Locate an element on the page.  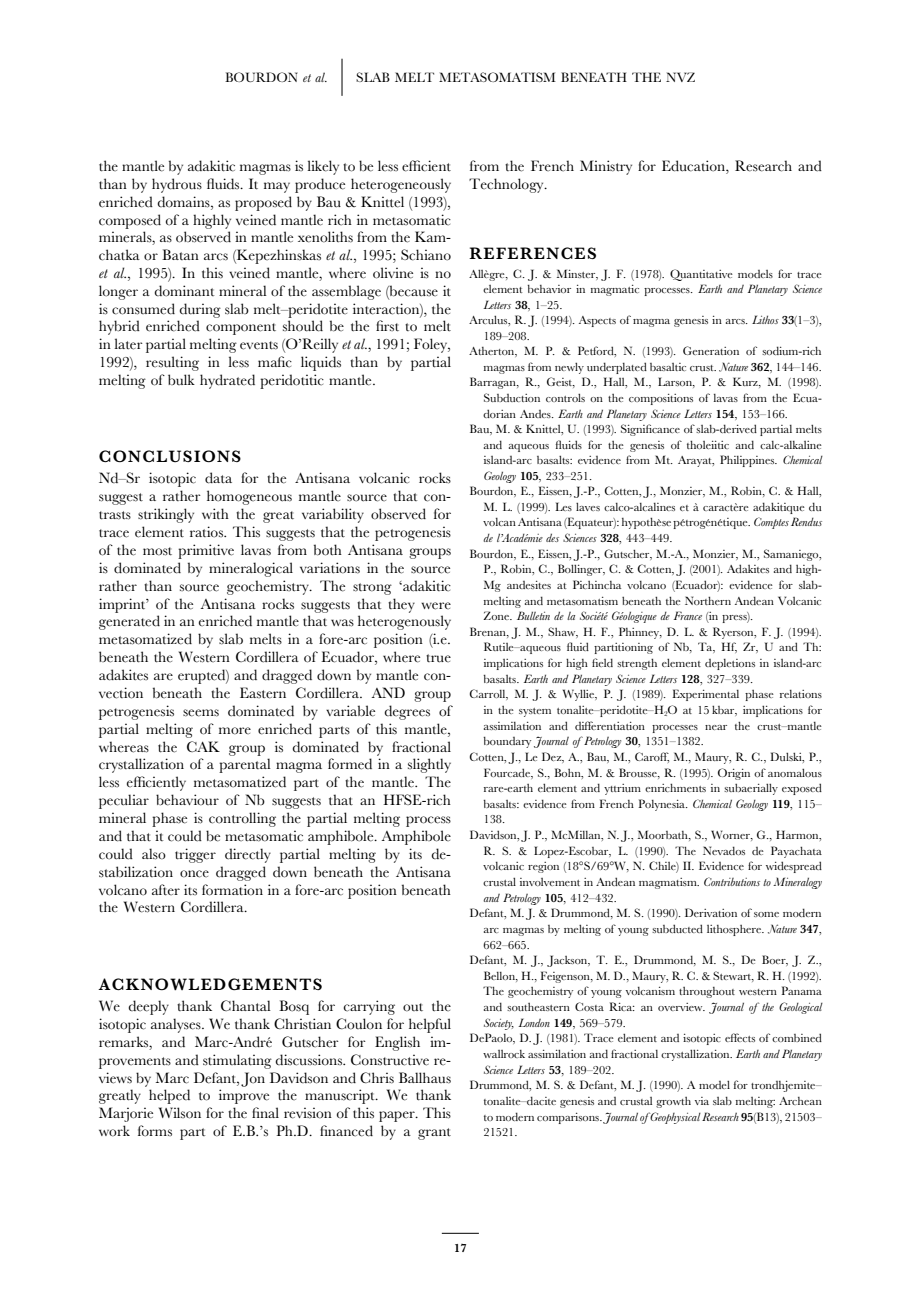
slightly is located at coordinates (429, 765).
